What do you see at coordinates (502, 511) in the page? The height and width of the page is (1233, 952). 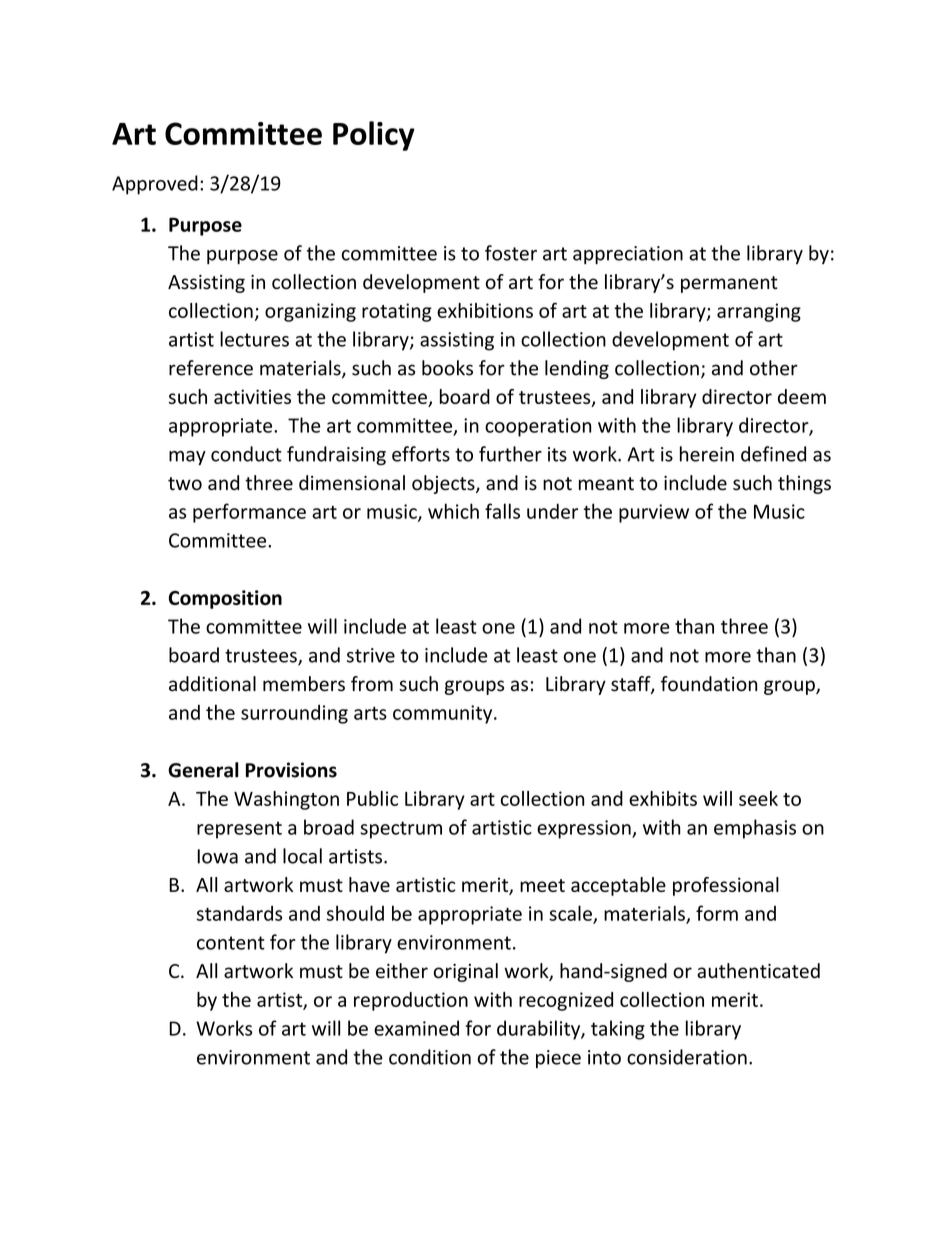 I see `falls` at bounding box center [502, 511].
